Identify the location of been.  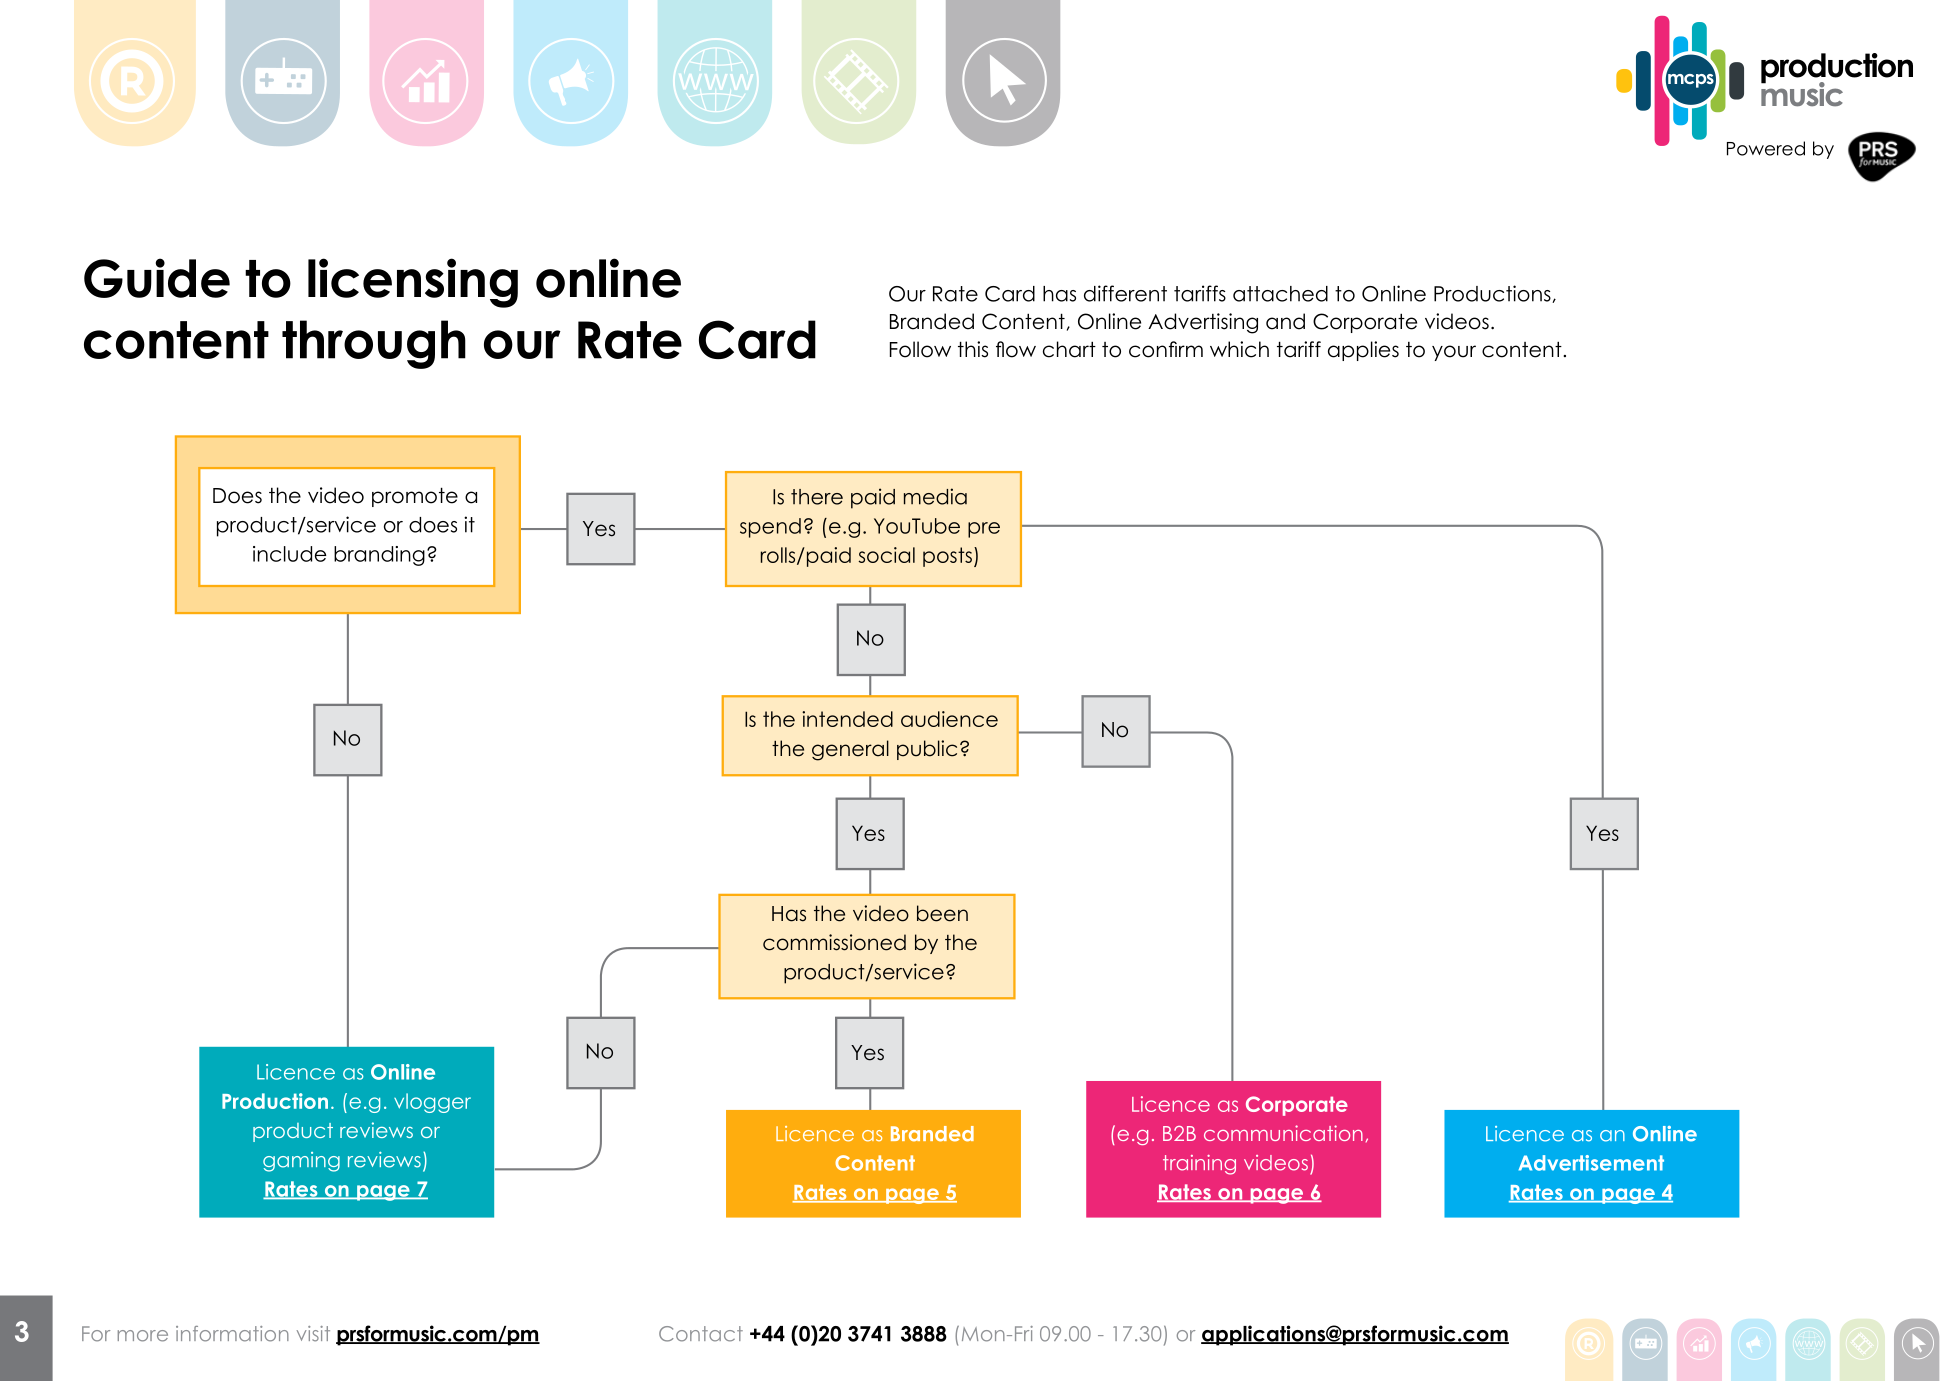
(942, 913).
